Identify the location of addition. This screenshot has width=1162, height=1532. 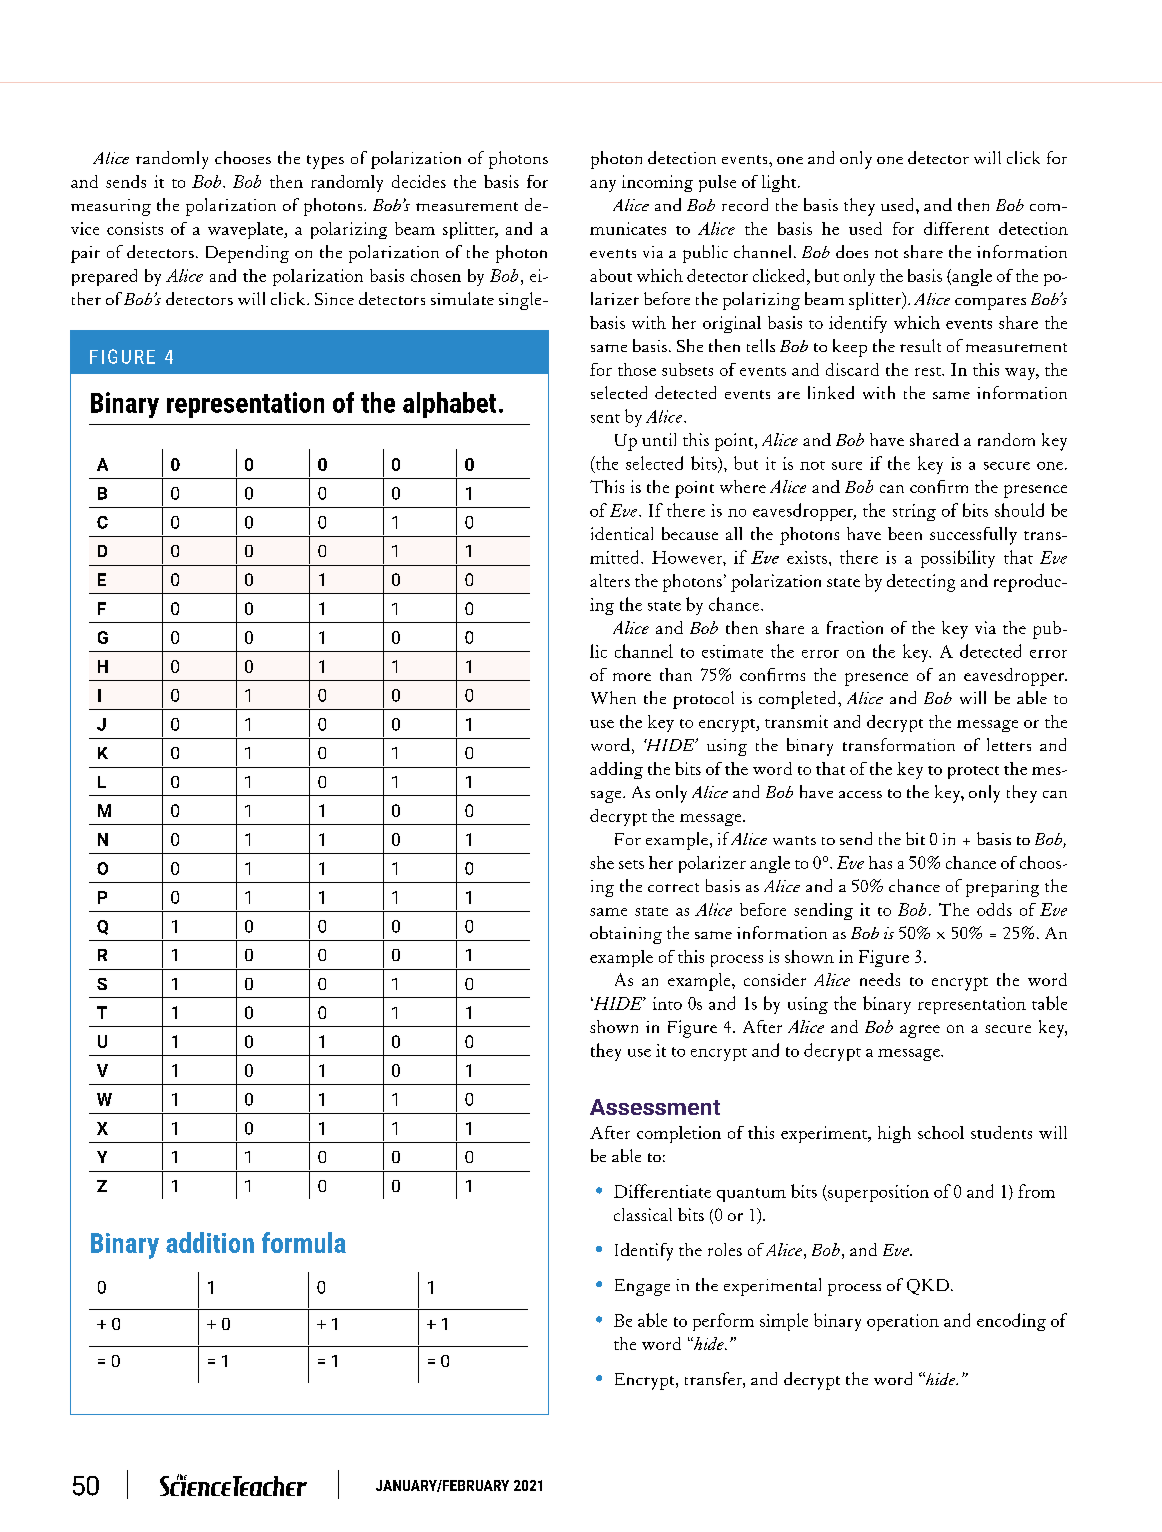
(210, 1242).
